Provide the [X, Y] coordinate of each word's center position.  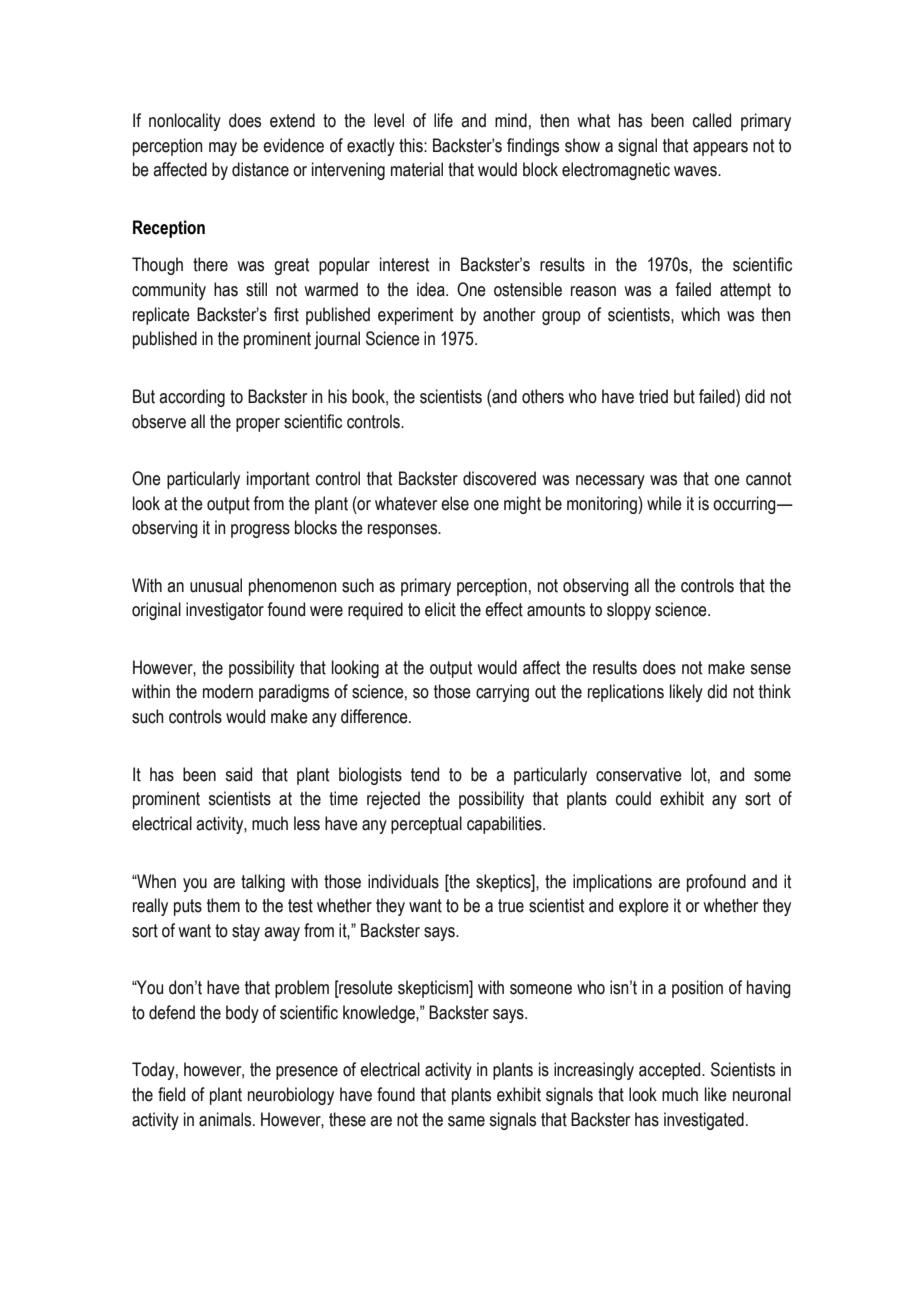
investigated [704, 1121]
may [223, 149]
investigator [225, 611]
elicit [440, 609]
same [466, 1121]
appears [720, 149]
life [443, 120]
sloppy [629, 611]
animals [226, 1119]
